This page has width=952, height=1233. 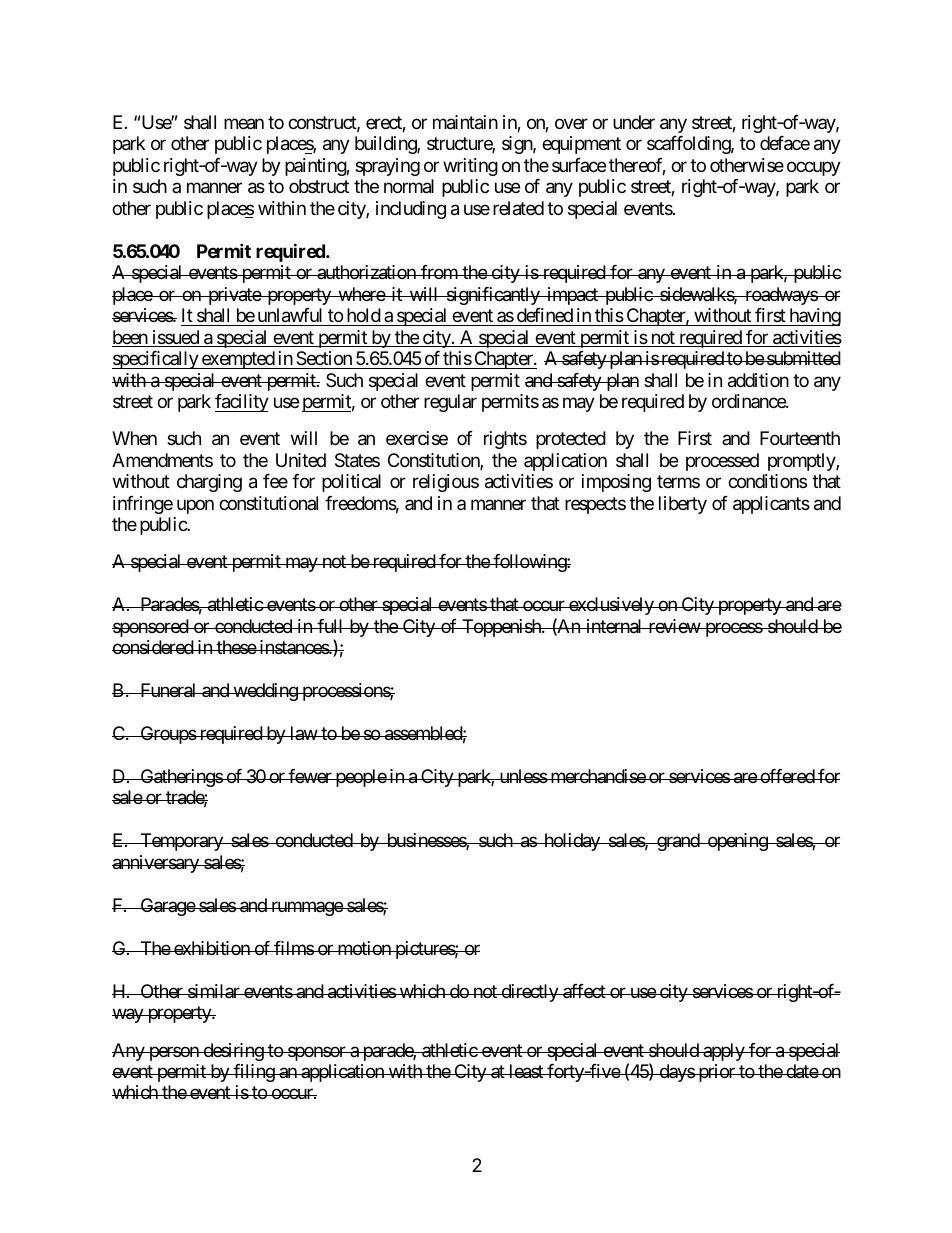 What do you see at coordinates (450, 403) in the page?
I see `regular` at bounding box center [450, 403].
